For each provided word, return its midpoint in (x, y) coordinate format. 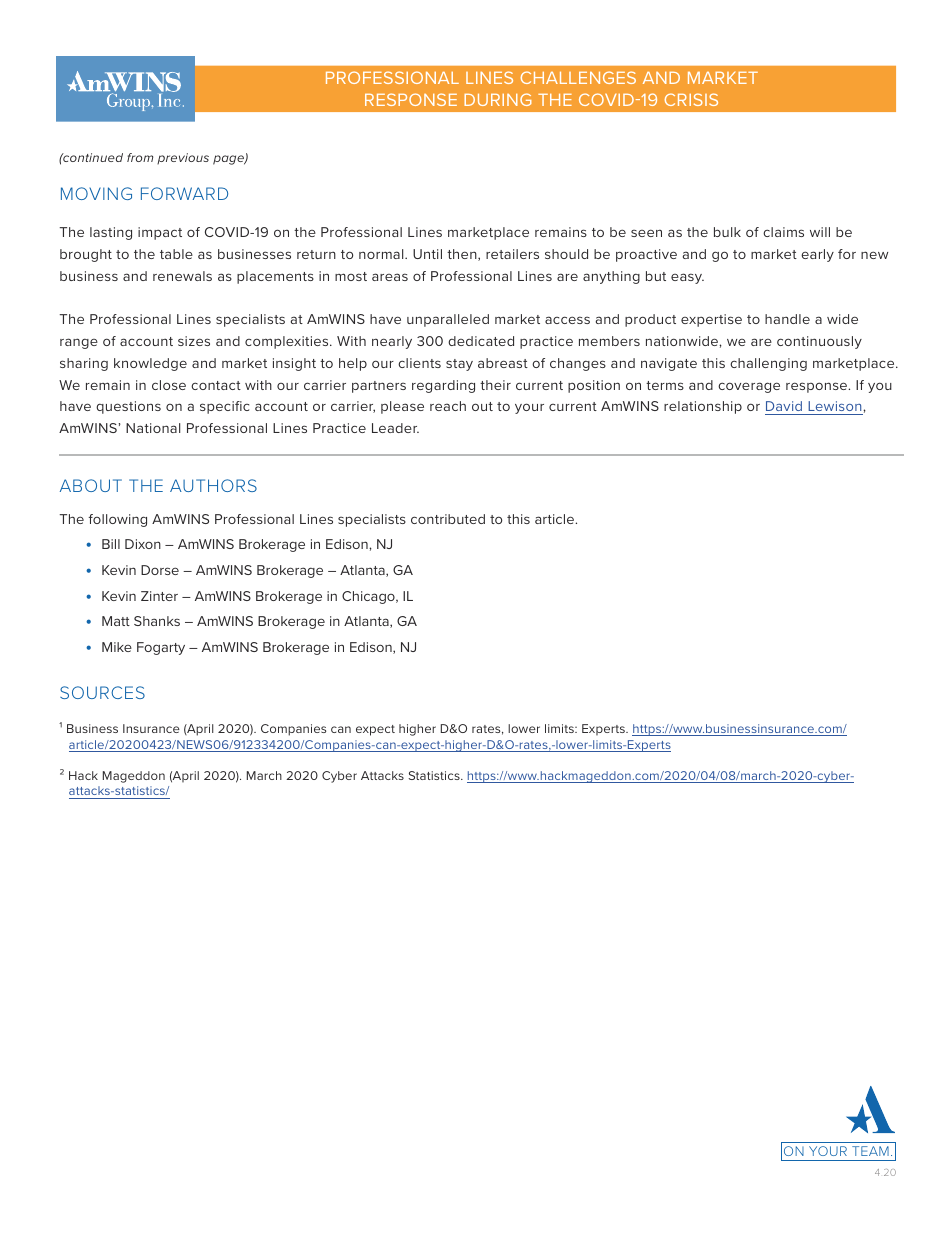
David (785, 408)
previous (183, 159)
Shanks (157, 621)
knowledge (150, 364)
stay (459, 365)
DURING (498, 99)
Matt (116, 621)
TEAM (870, 1151)
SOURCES (102, 692)
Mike (117, 647)
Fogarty (161, 648)
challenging (768, 364)
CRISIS (691, 99)
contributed (448, 519)
